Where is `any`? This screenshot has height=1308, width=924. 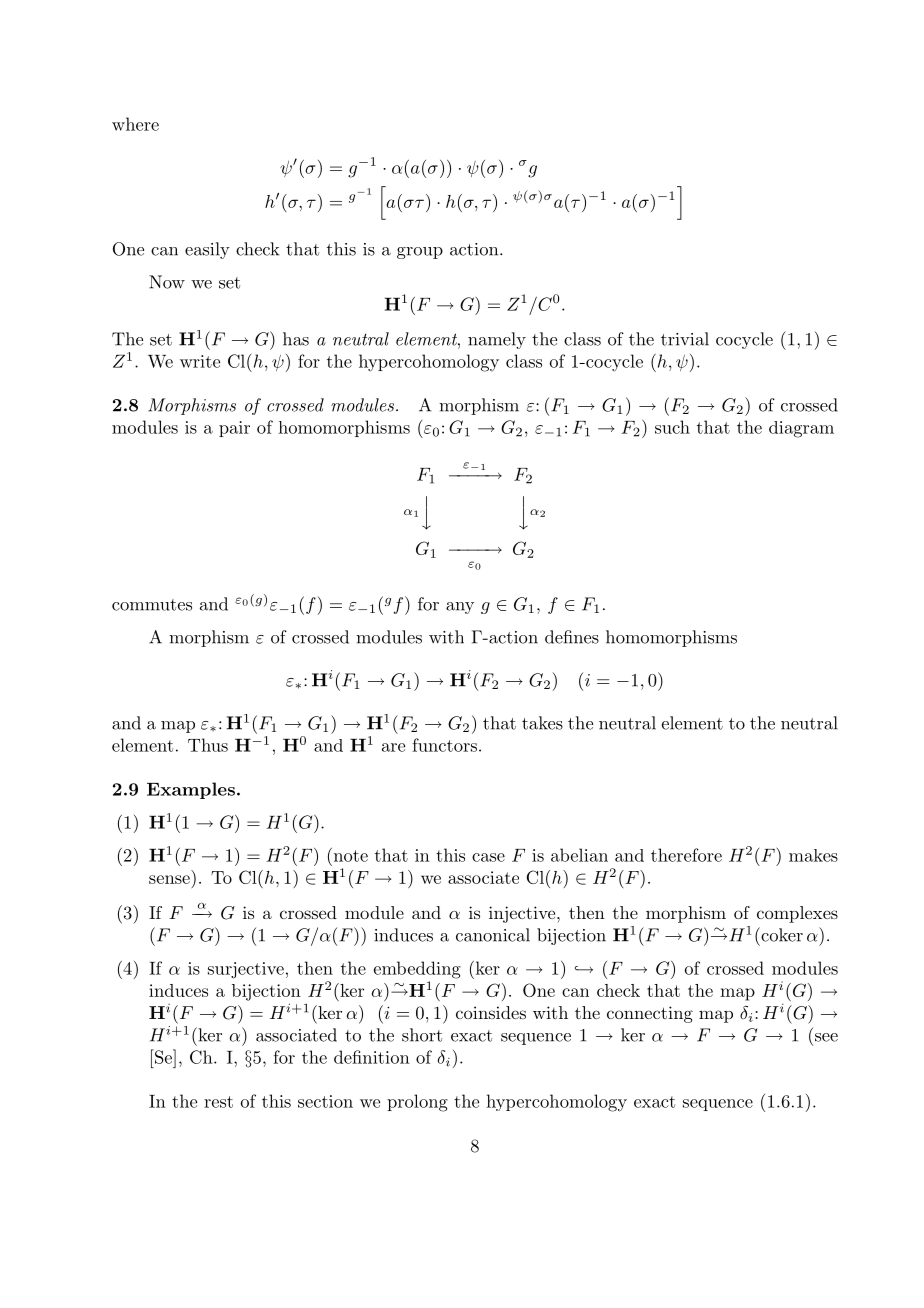 any is located at coordinates (460, 608).
